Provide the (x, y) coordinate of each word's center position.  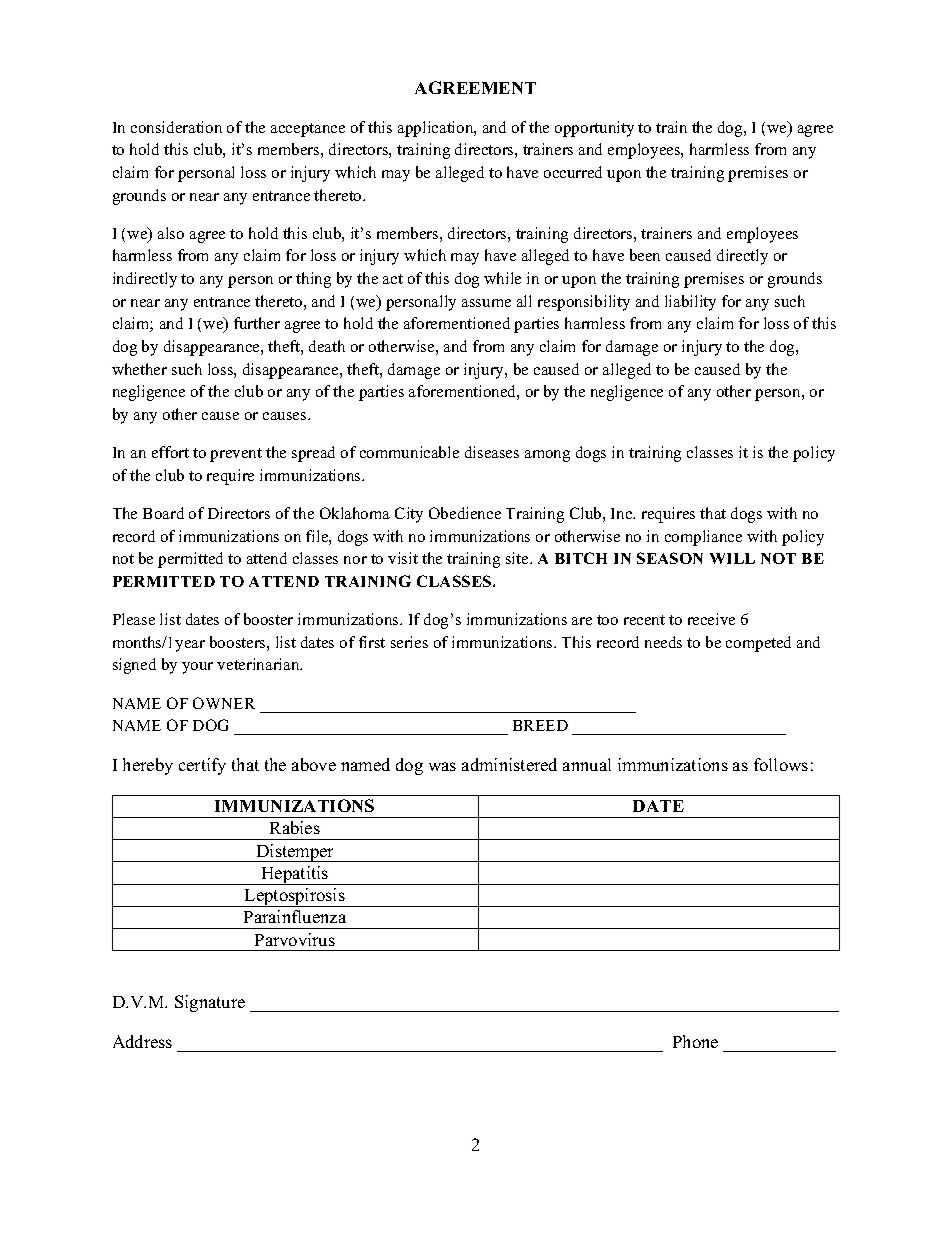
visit (403, 558)
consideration (176, 127)
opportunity (594, 129)
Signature (210, 1003)
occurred (573, 172)
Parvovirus (295, 939)
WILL (732, 558)
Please (134, 619)
